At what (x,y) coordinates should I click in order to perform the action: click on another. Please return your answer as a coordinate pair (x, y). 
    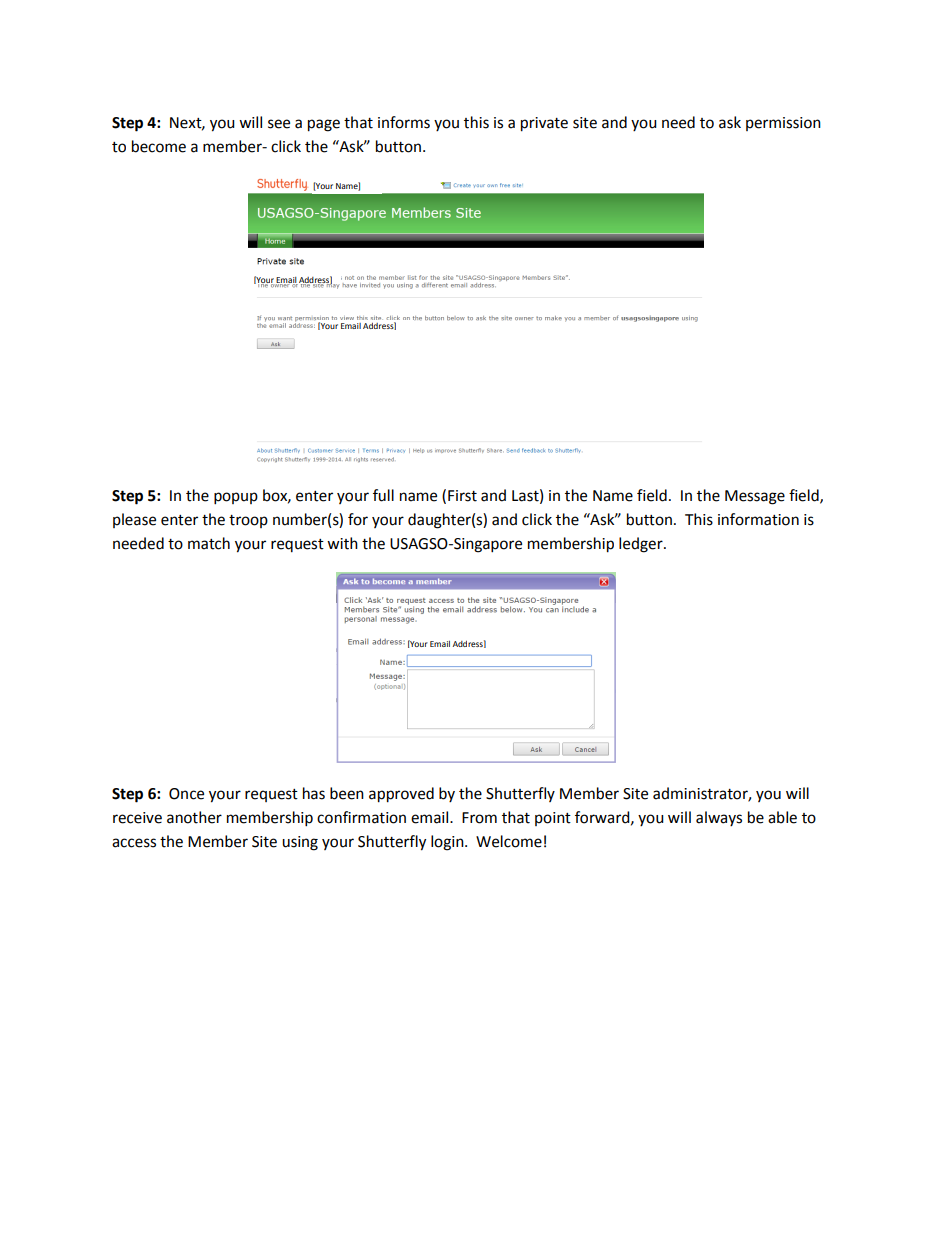
    Looking at the image, I should click on (194, 817).
